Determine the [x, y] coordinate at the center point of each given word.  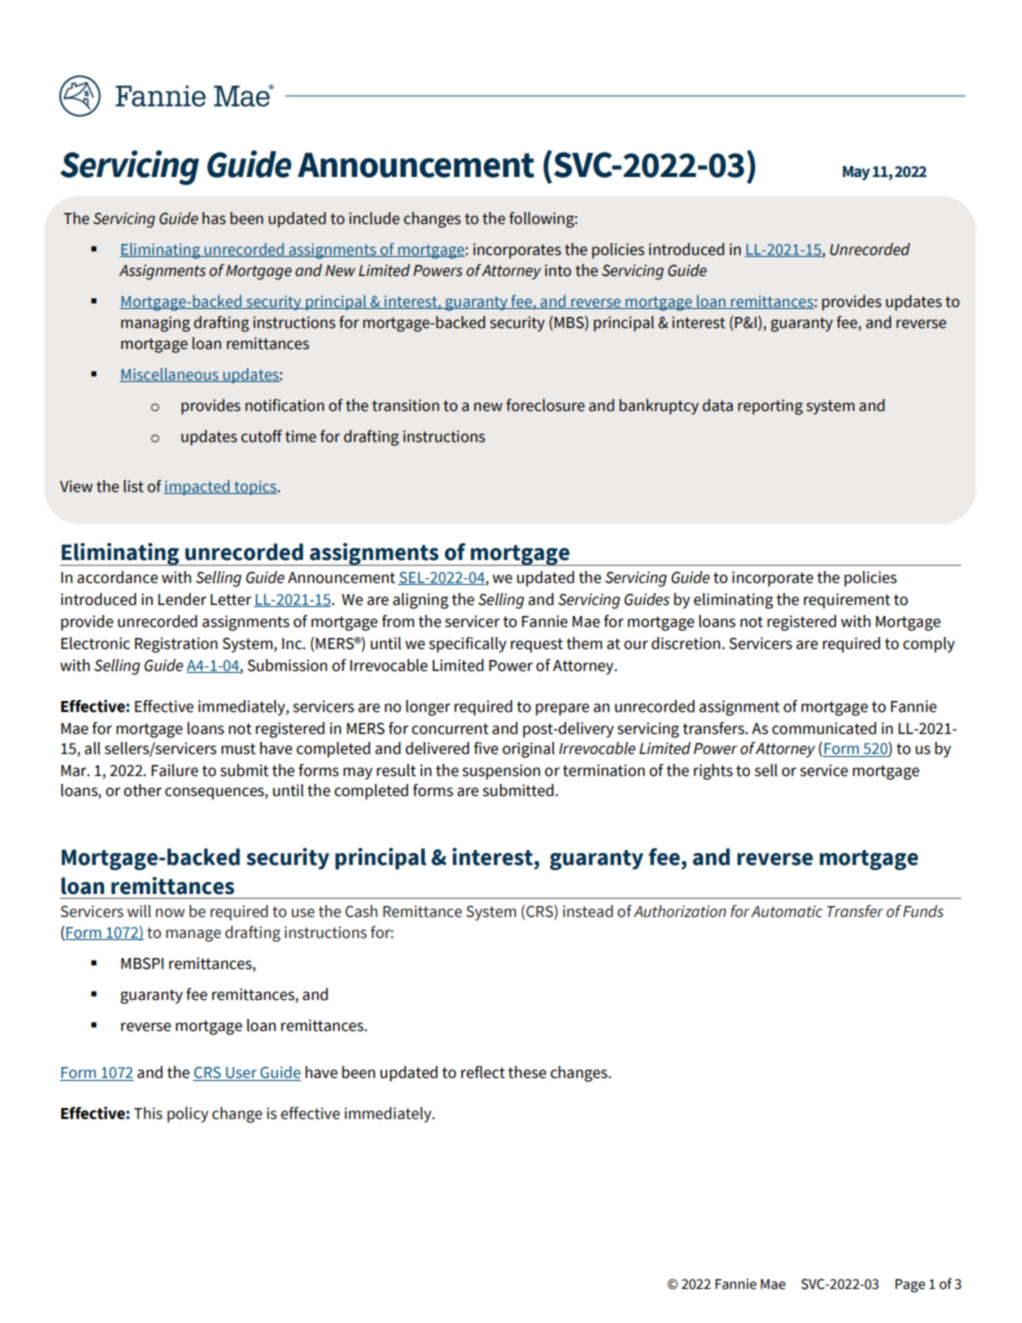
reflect [483, 1072]
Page [910, 1286]
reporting [770, 407]
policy [187, 1115]
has [214, 218]
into [558, 270]
